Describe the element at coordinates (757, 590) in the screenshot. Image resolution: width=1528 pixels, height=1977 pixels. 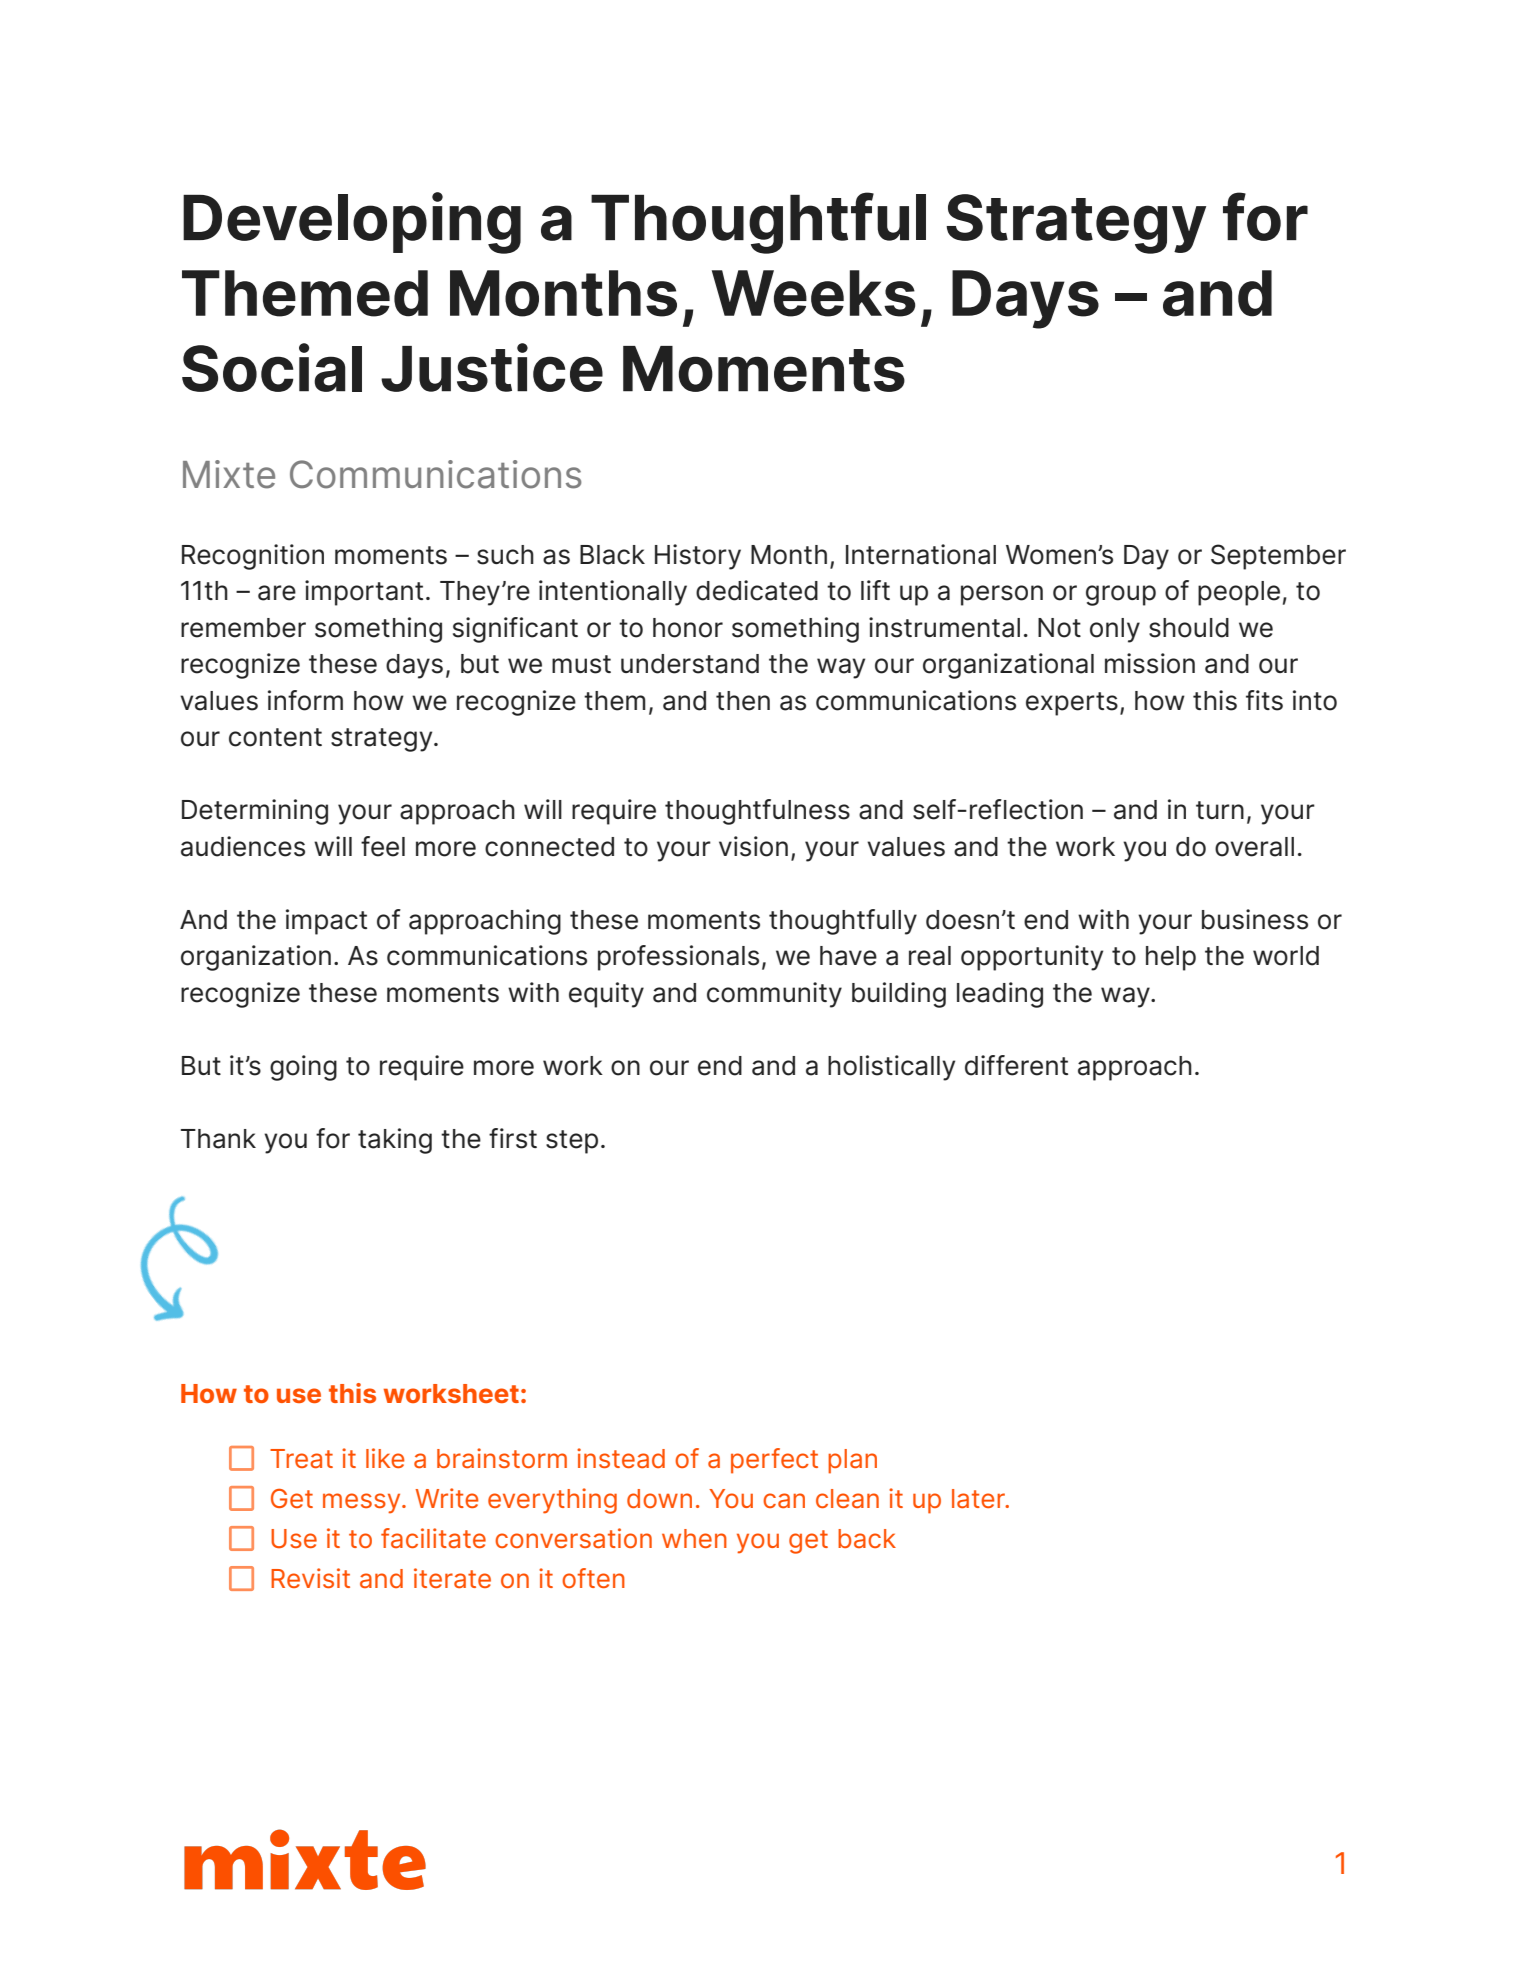
I see `dedicated` at that location.
